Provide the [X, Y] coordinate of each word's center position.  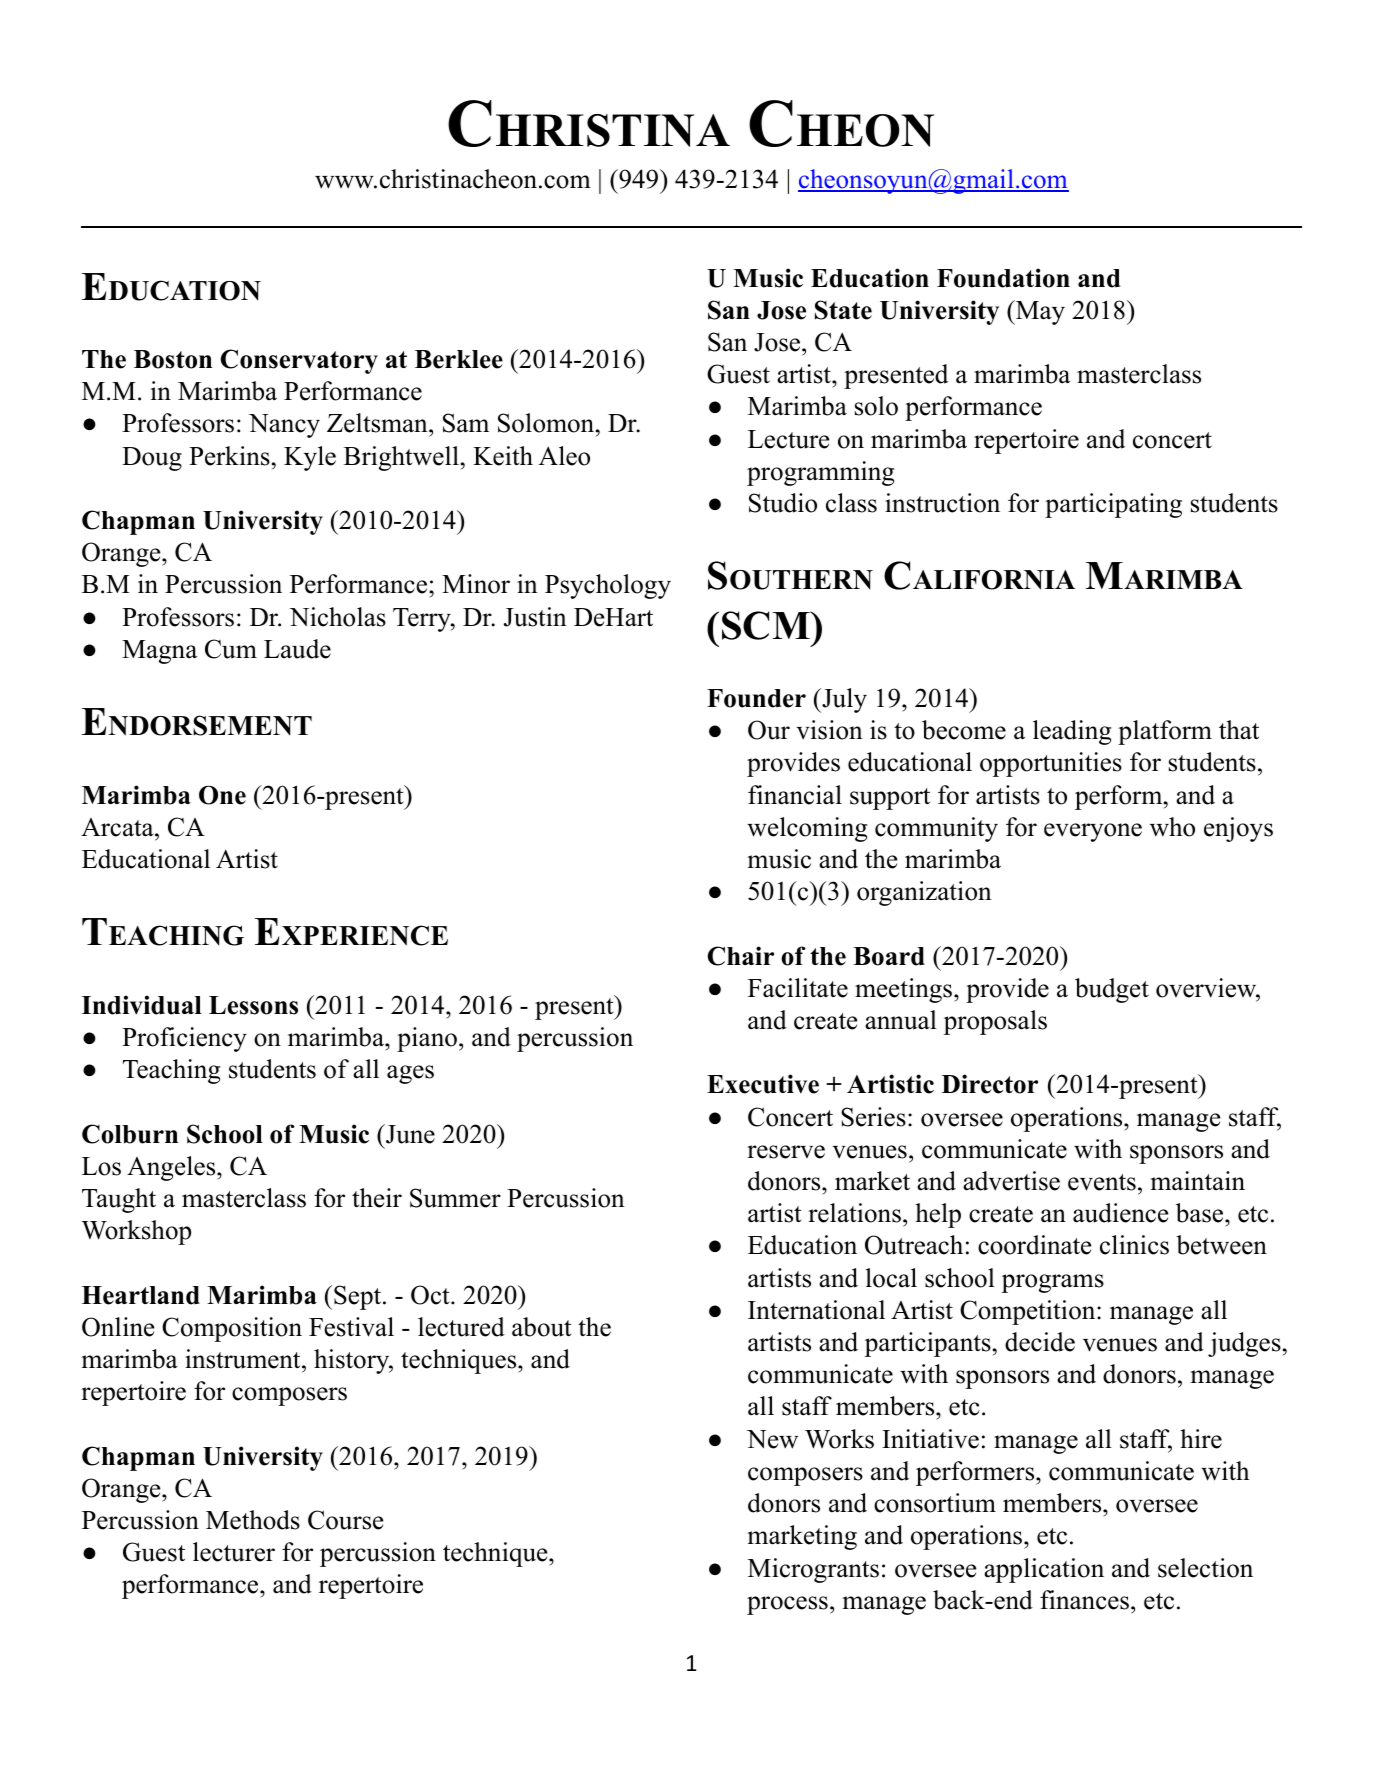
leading [1072, 732]
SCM [767, 625]
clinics [1134, 1245]
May [1039, 312]
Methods [253, 1520]
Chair [741, 956]
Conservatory [299, 361]
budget [1112, 990]
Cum [231, 649]
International [816, 1310]
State [843, 310]
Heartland [141, 1295]
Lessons [253, 1005]
